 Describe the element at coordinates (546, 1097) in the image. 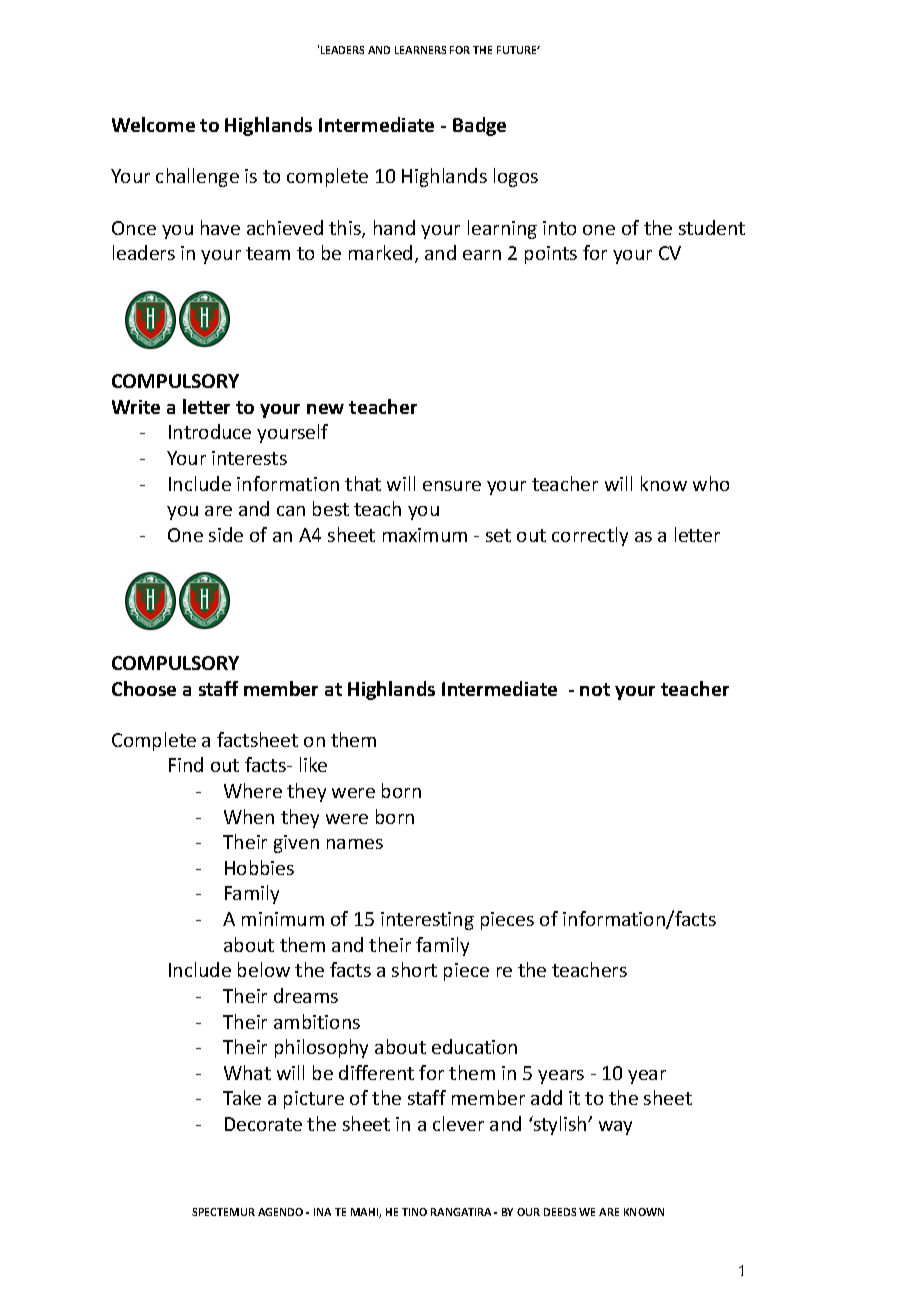

I see `add` at that location.
